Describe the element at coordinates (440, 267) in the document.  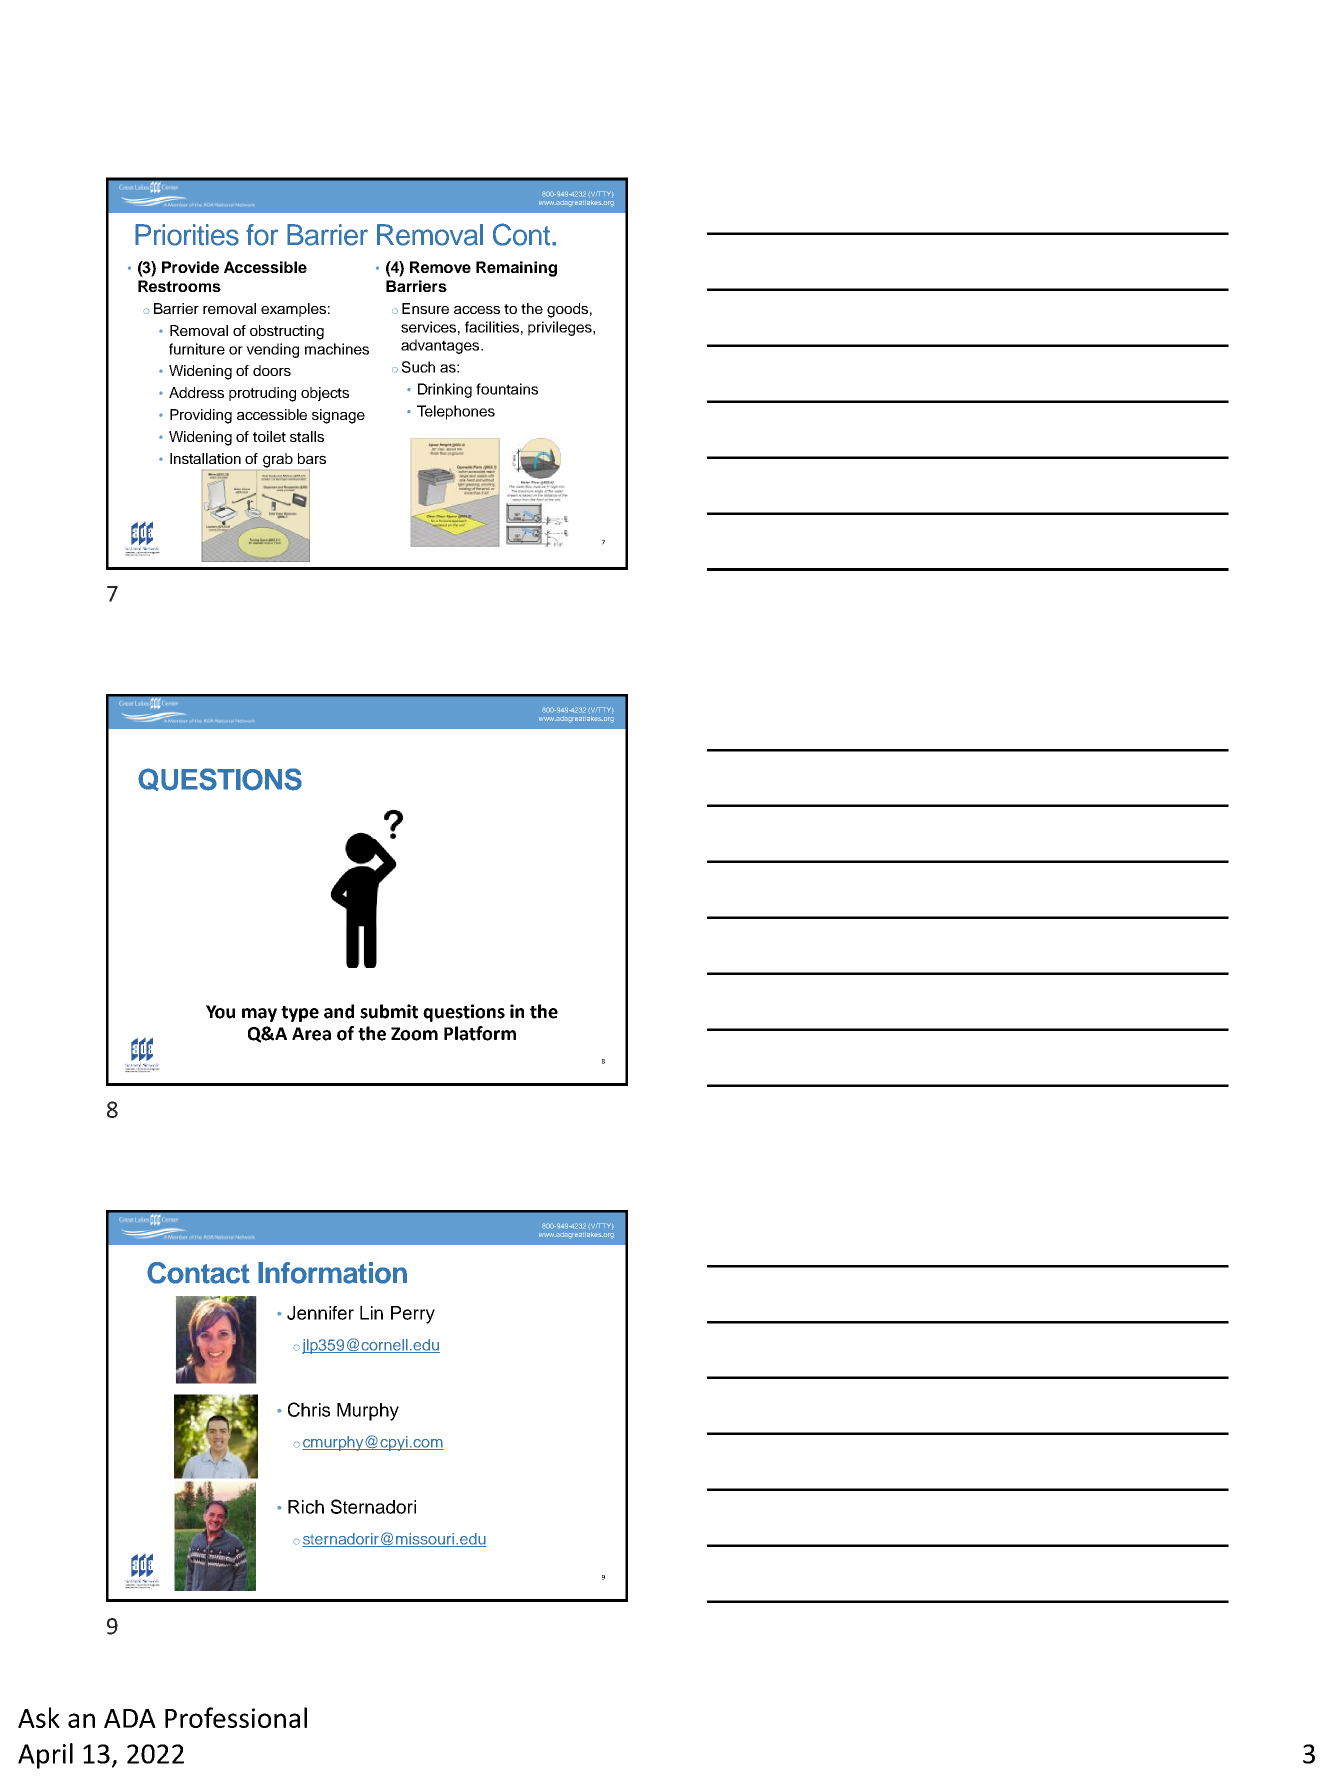
I see `Remove` at that location.
